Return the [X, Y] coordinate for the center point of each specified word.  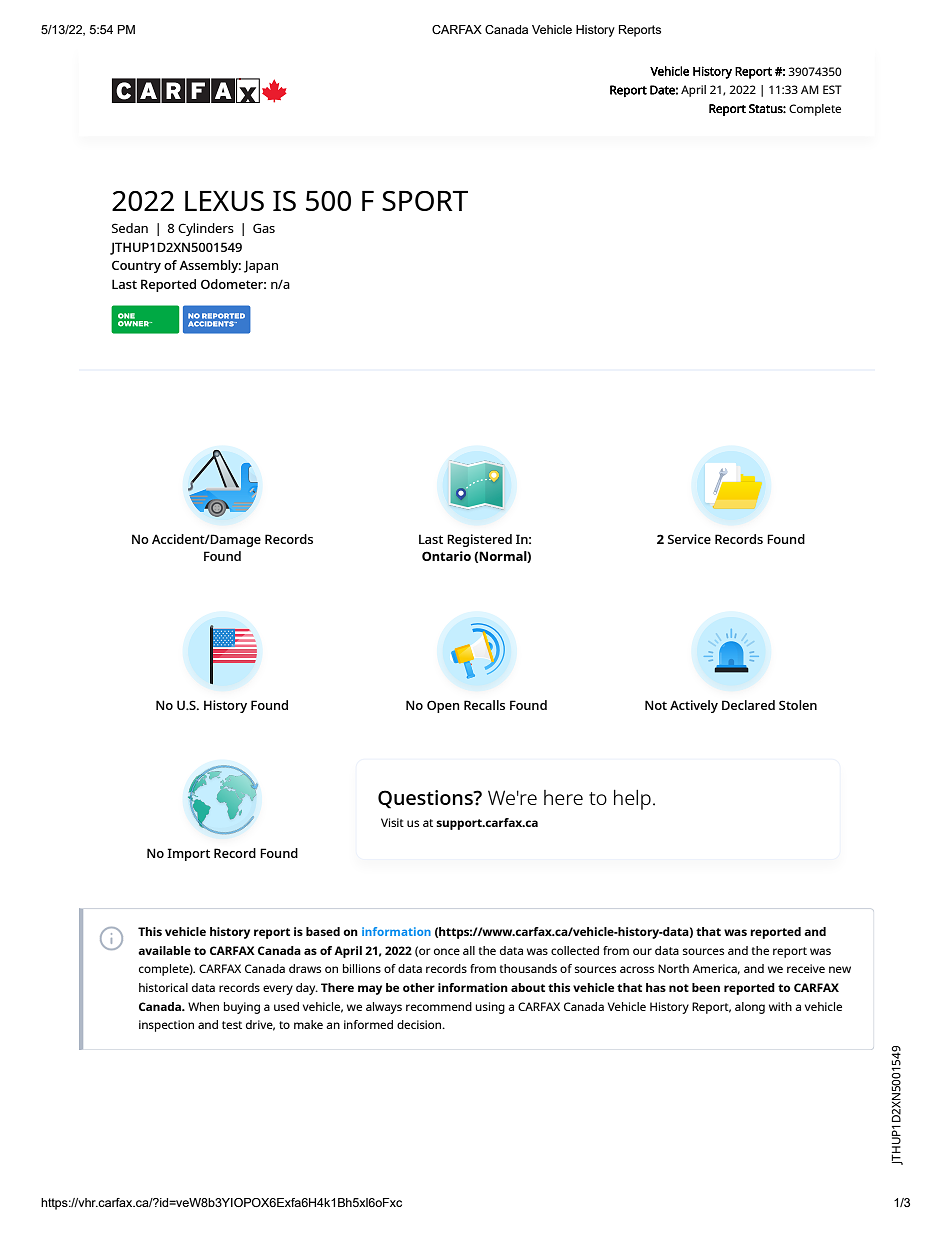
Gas [264, 228]
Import [188, 854]
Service [689, 539]
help [632, 800]
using [490, 1008]
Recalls [484, 705]
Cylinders [206, 229]
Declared [748, 705]
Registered [479, 540]
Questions [426, 799]
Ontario [446, 556]
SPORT [425, 201]
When [203, 1006]
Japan [261, 266]
